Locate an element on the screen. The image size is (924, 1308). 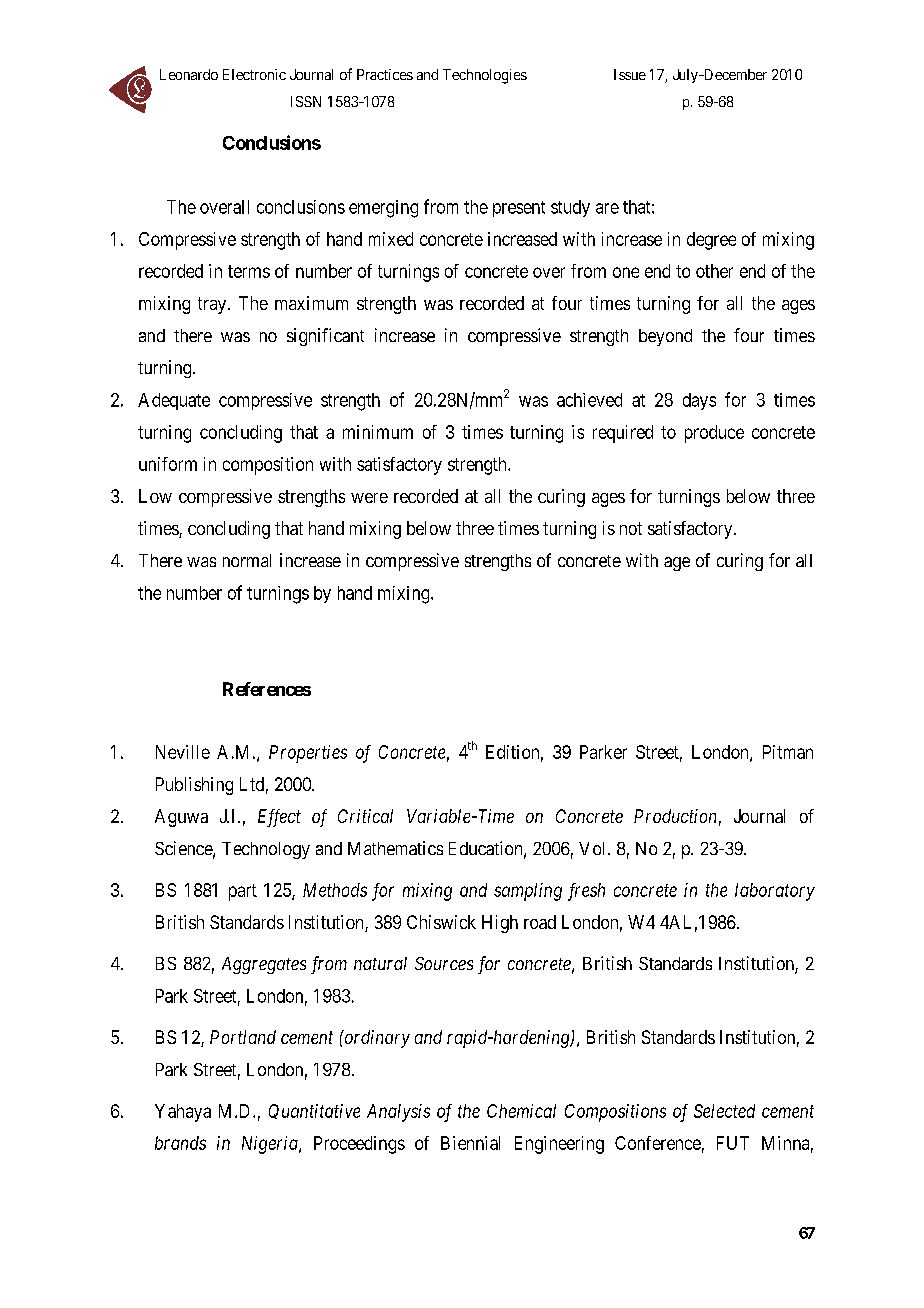
not is located at coordinates (631, 528).
